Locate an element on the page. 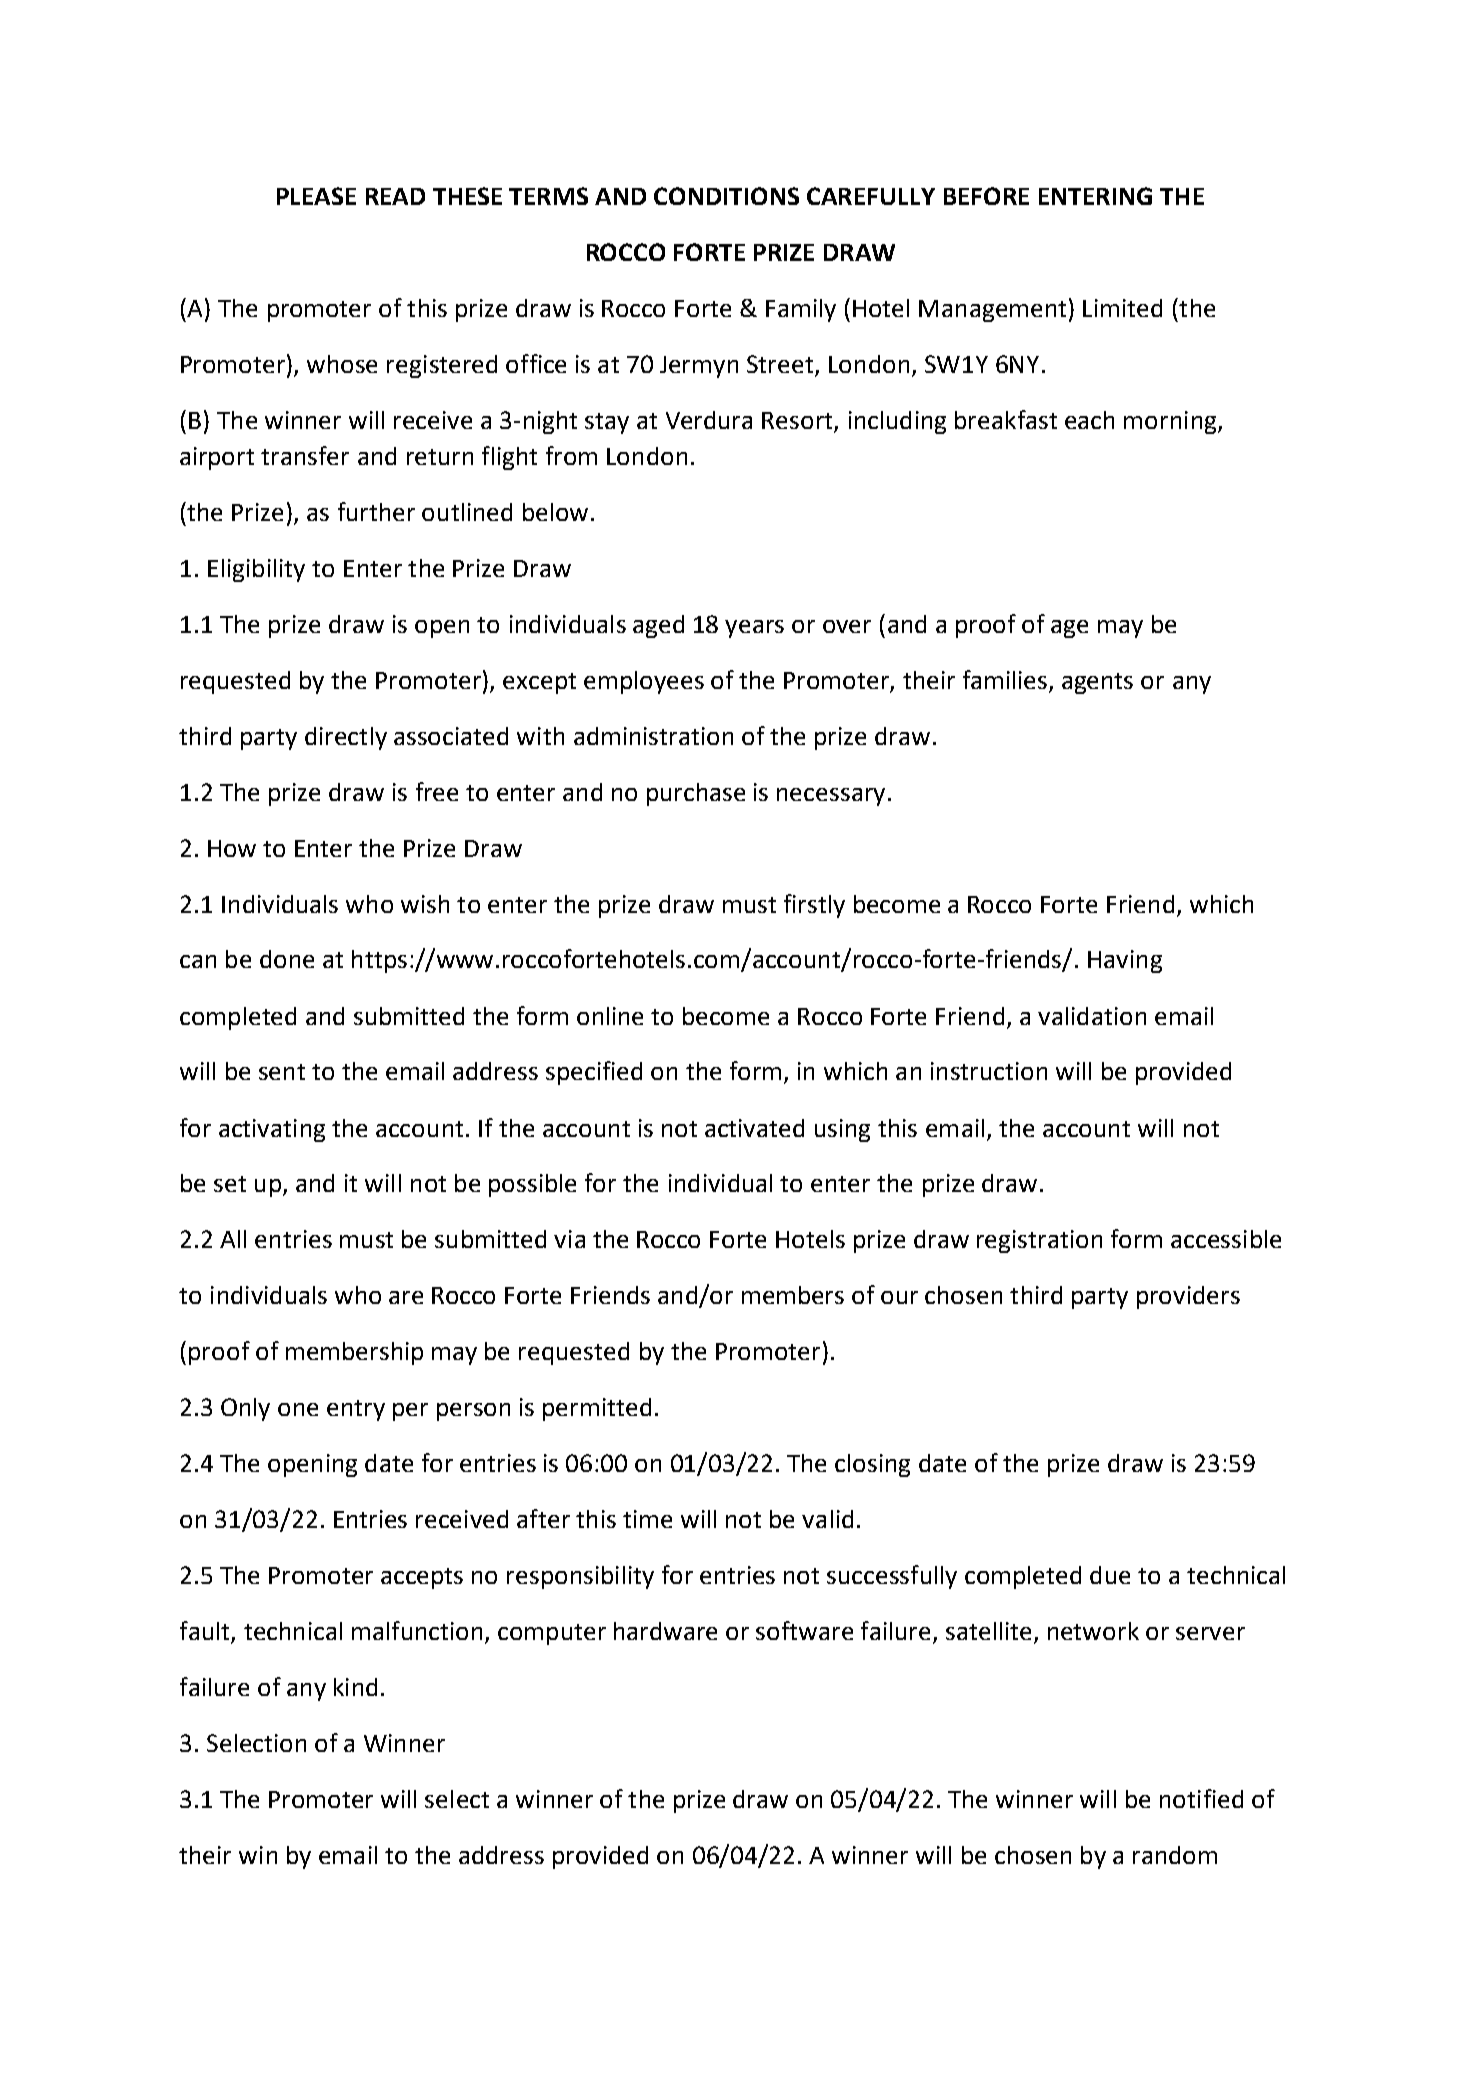  via is located at coordinates (569, 1239).
